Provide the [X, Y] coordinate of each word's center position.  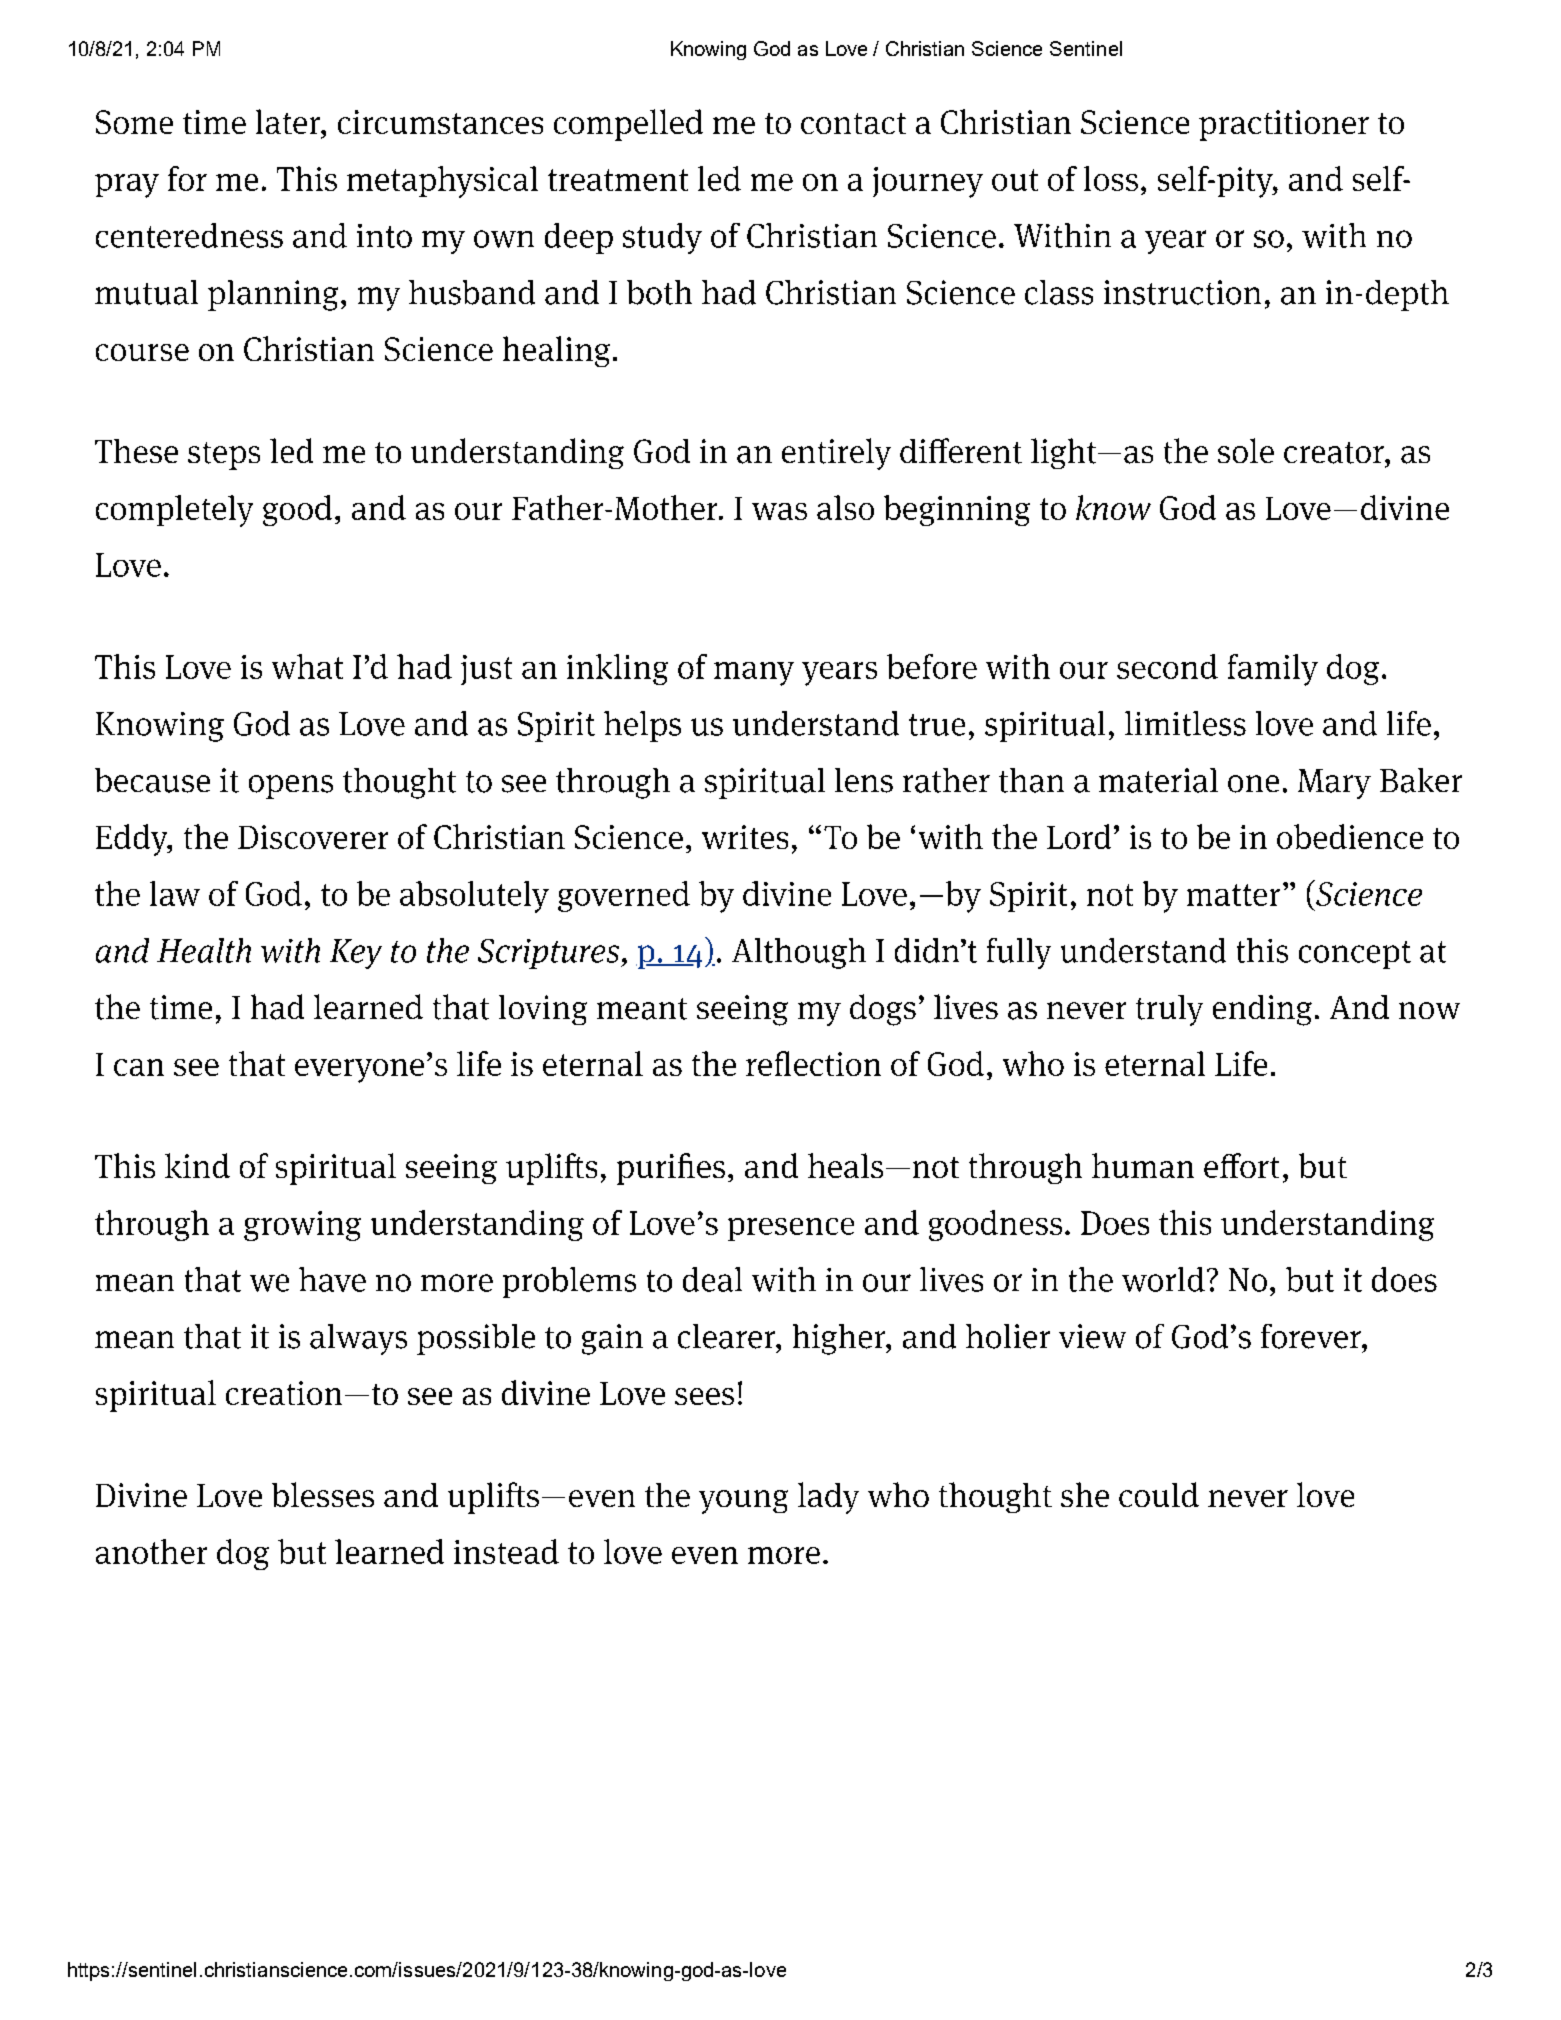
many [754, 674]
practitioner [1284, 125]
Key [356, 954]
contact [853, 123]
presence [791, 1229]
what [307, 666]
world [1163, 1279]
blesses [323, 1494]
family [1273, 670]
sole [1246, 450]
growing [302, 1226]
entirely [836, 454]
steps [224, 456]
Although [799, 953]
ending [1262, 1010]
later [289, 121]
